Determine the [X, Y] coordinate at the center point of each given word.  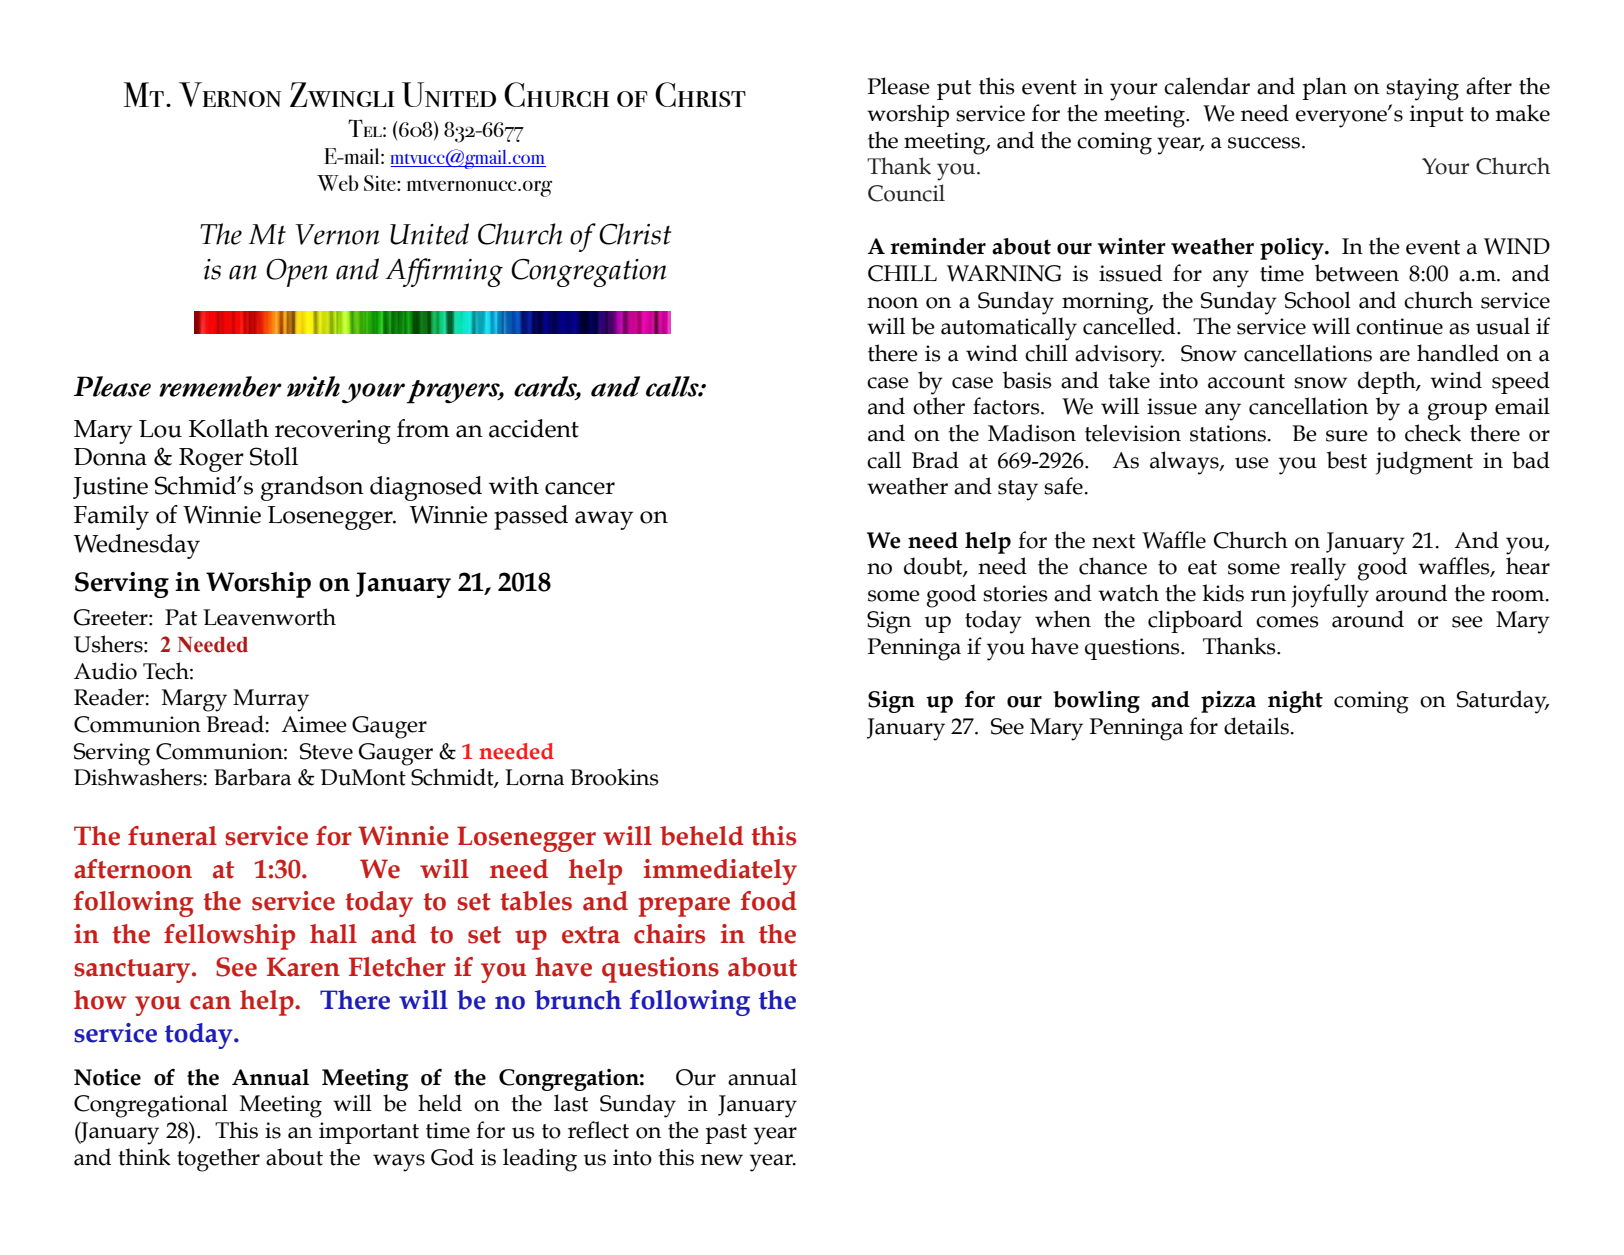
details [1256, 726]
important [369, 1133]
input [1437, 116]
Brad [935, 460]
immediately [720, 872]
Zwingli [342, 94]
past [726, 1134]
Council [906, 193]
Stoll [274, 456]
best [1347, 460]
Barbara [252, 777]
